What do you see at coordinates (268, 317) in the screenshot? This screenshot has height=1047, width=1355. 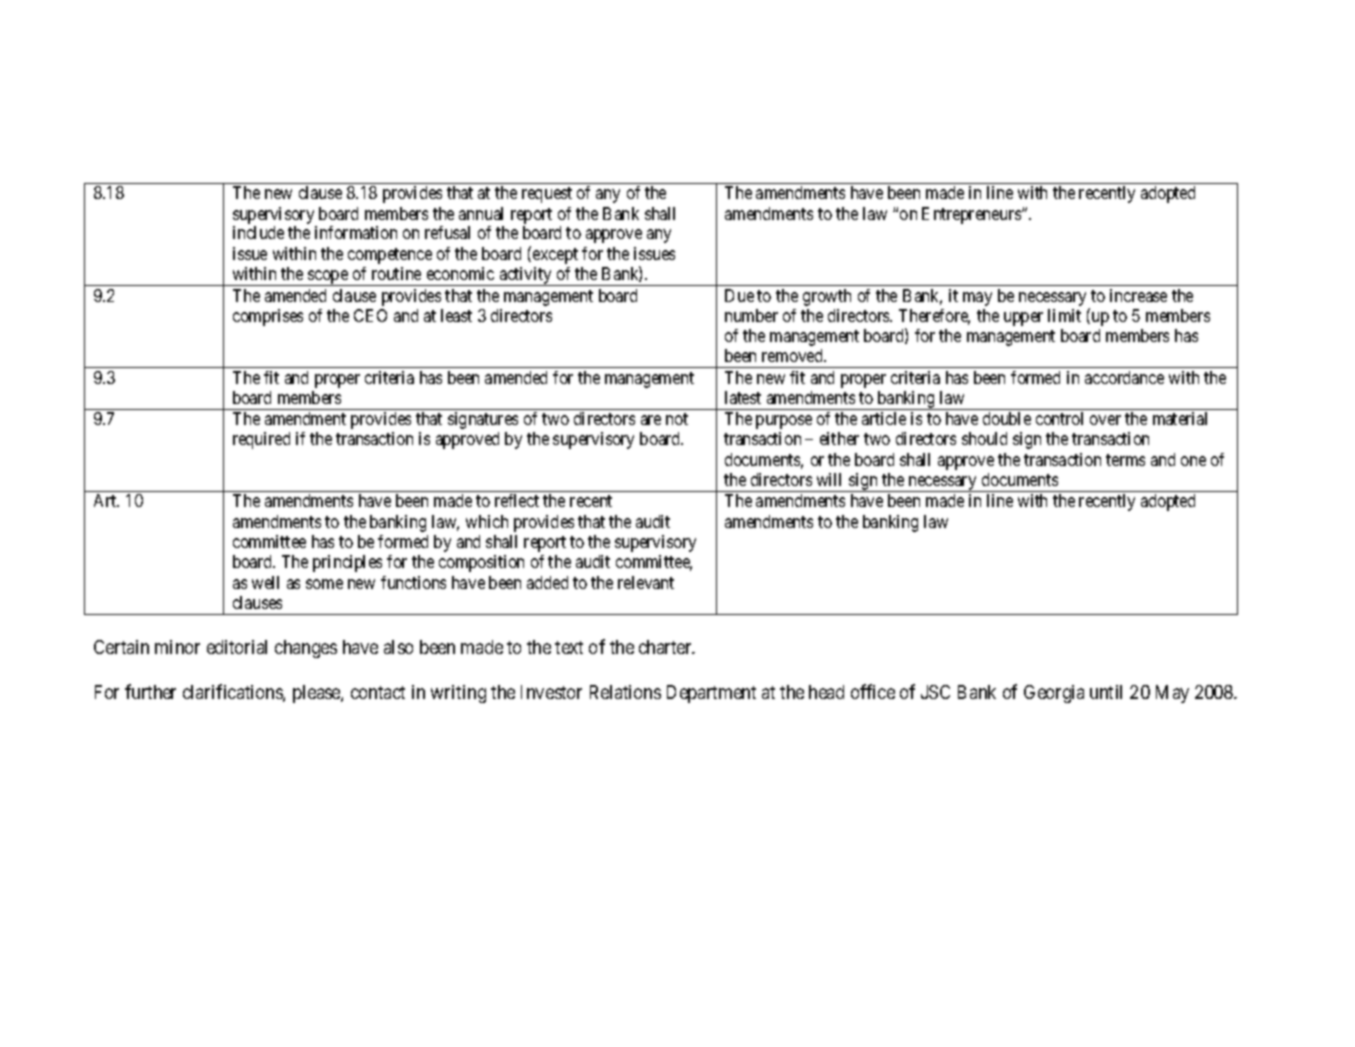 I see `comprises` at bounding box center [268, 317].
